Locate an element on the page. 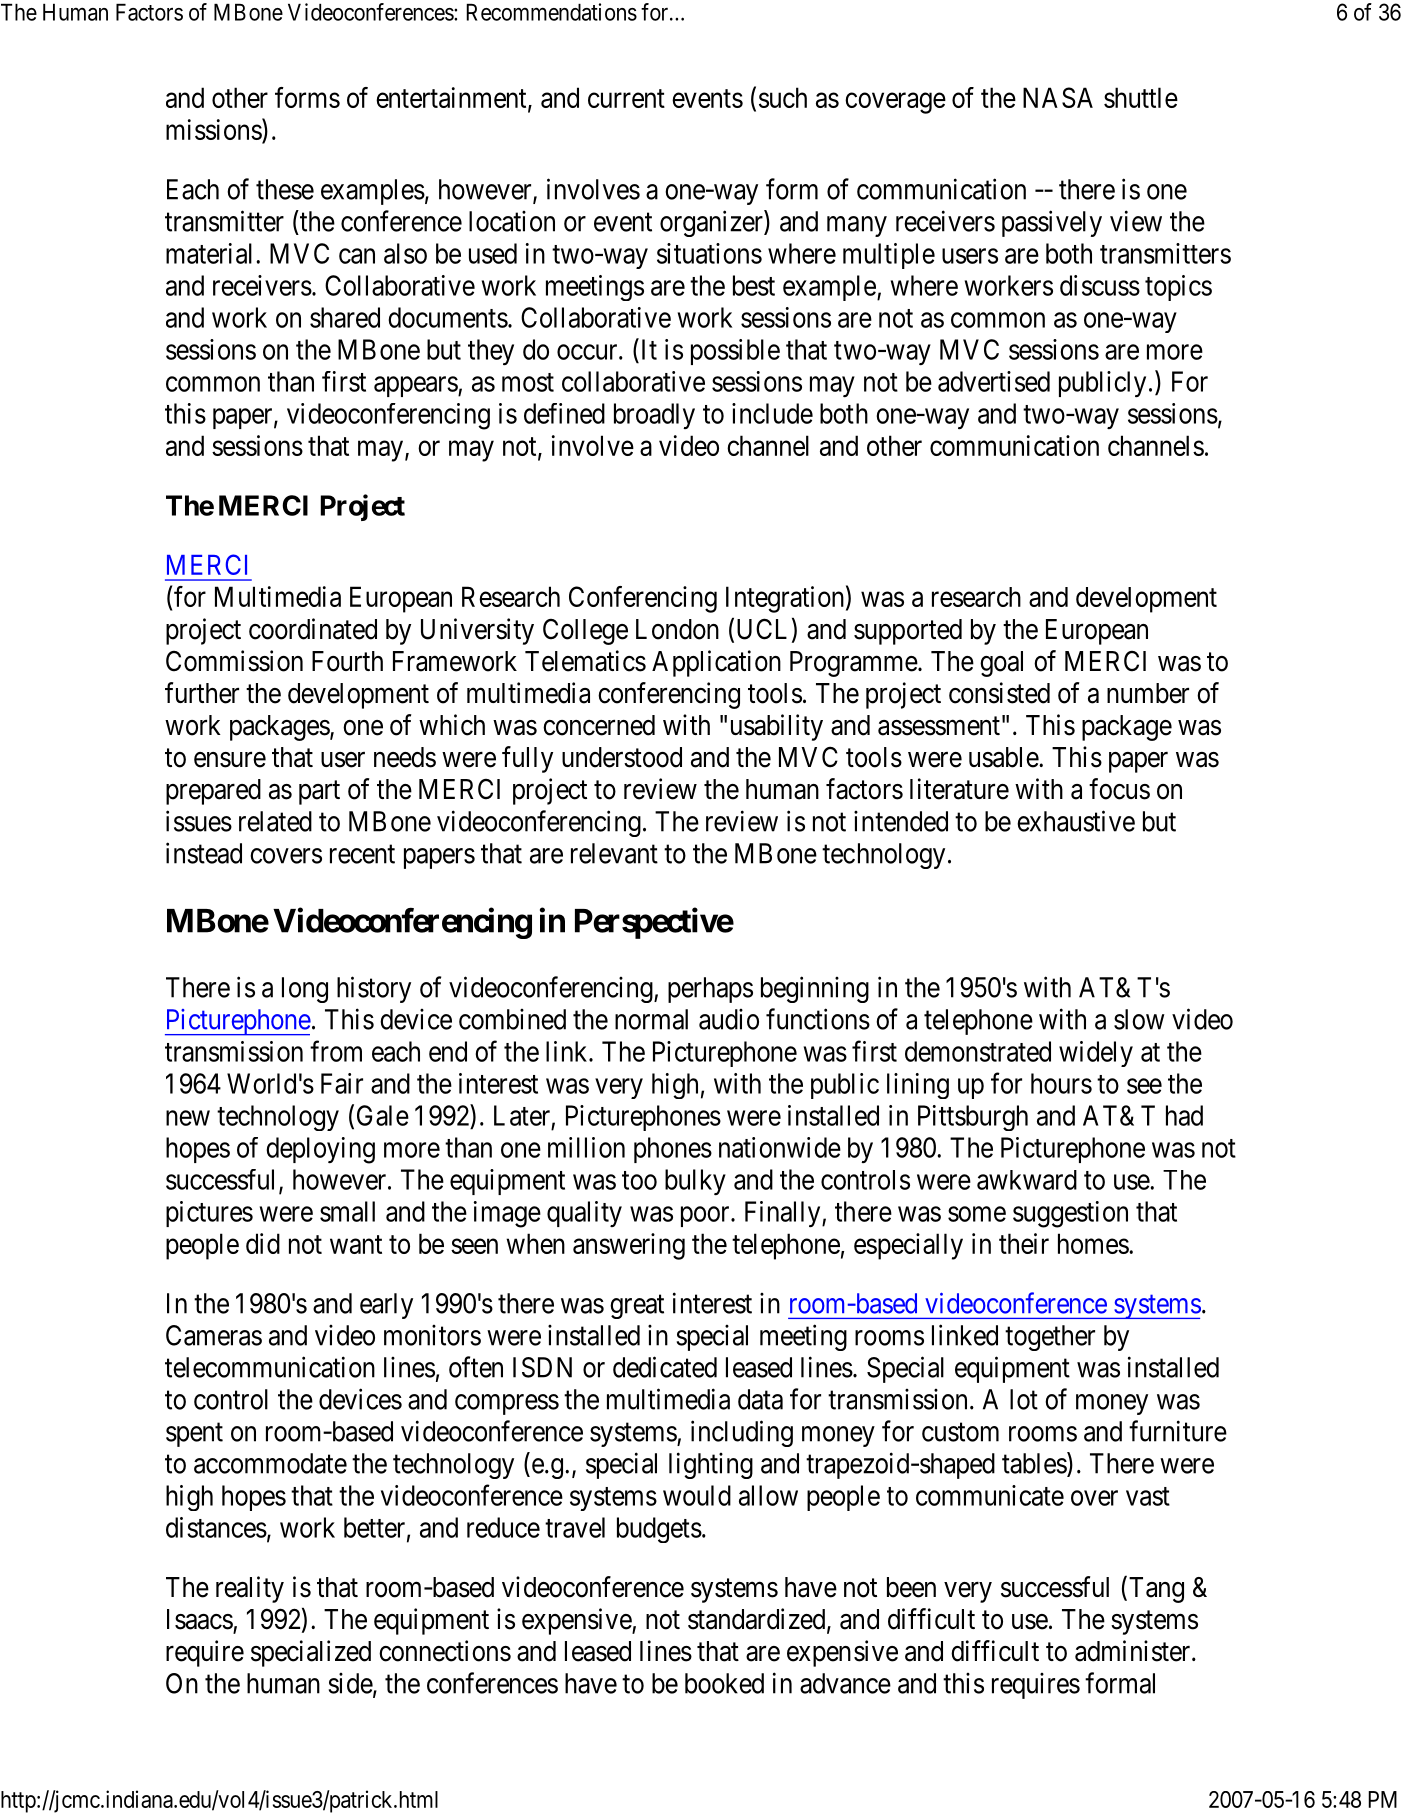 The width and height of the document is (1401, 1813). reality is located at coordinates (250, 1589).
